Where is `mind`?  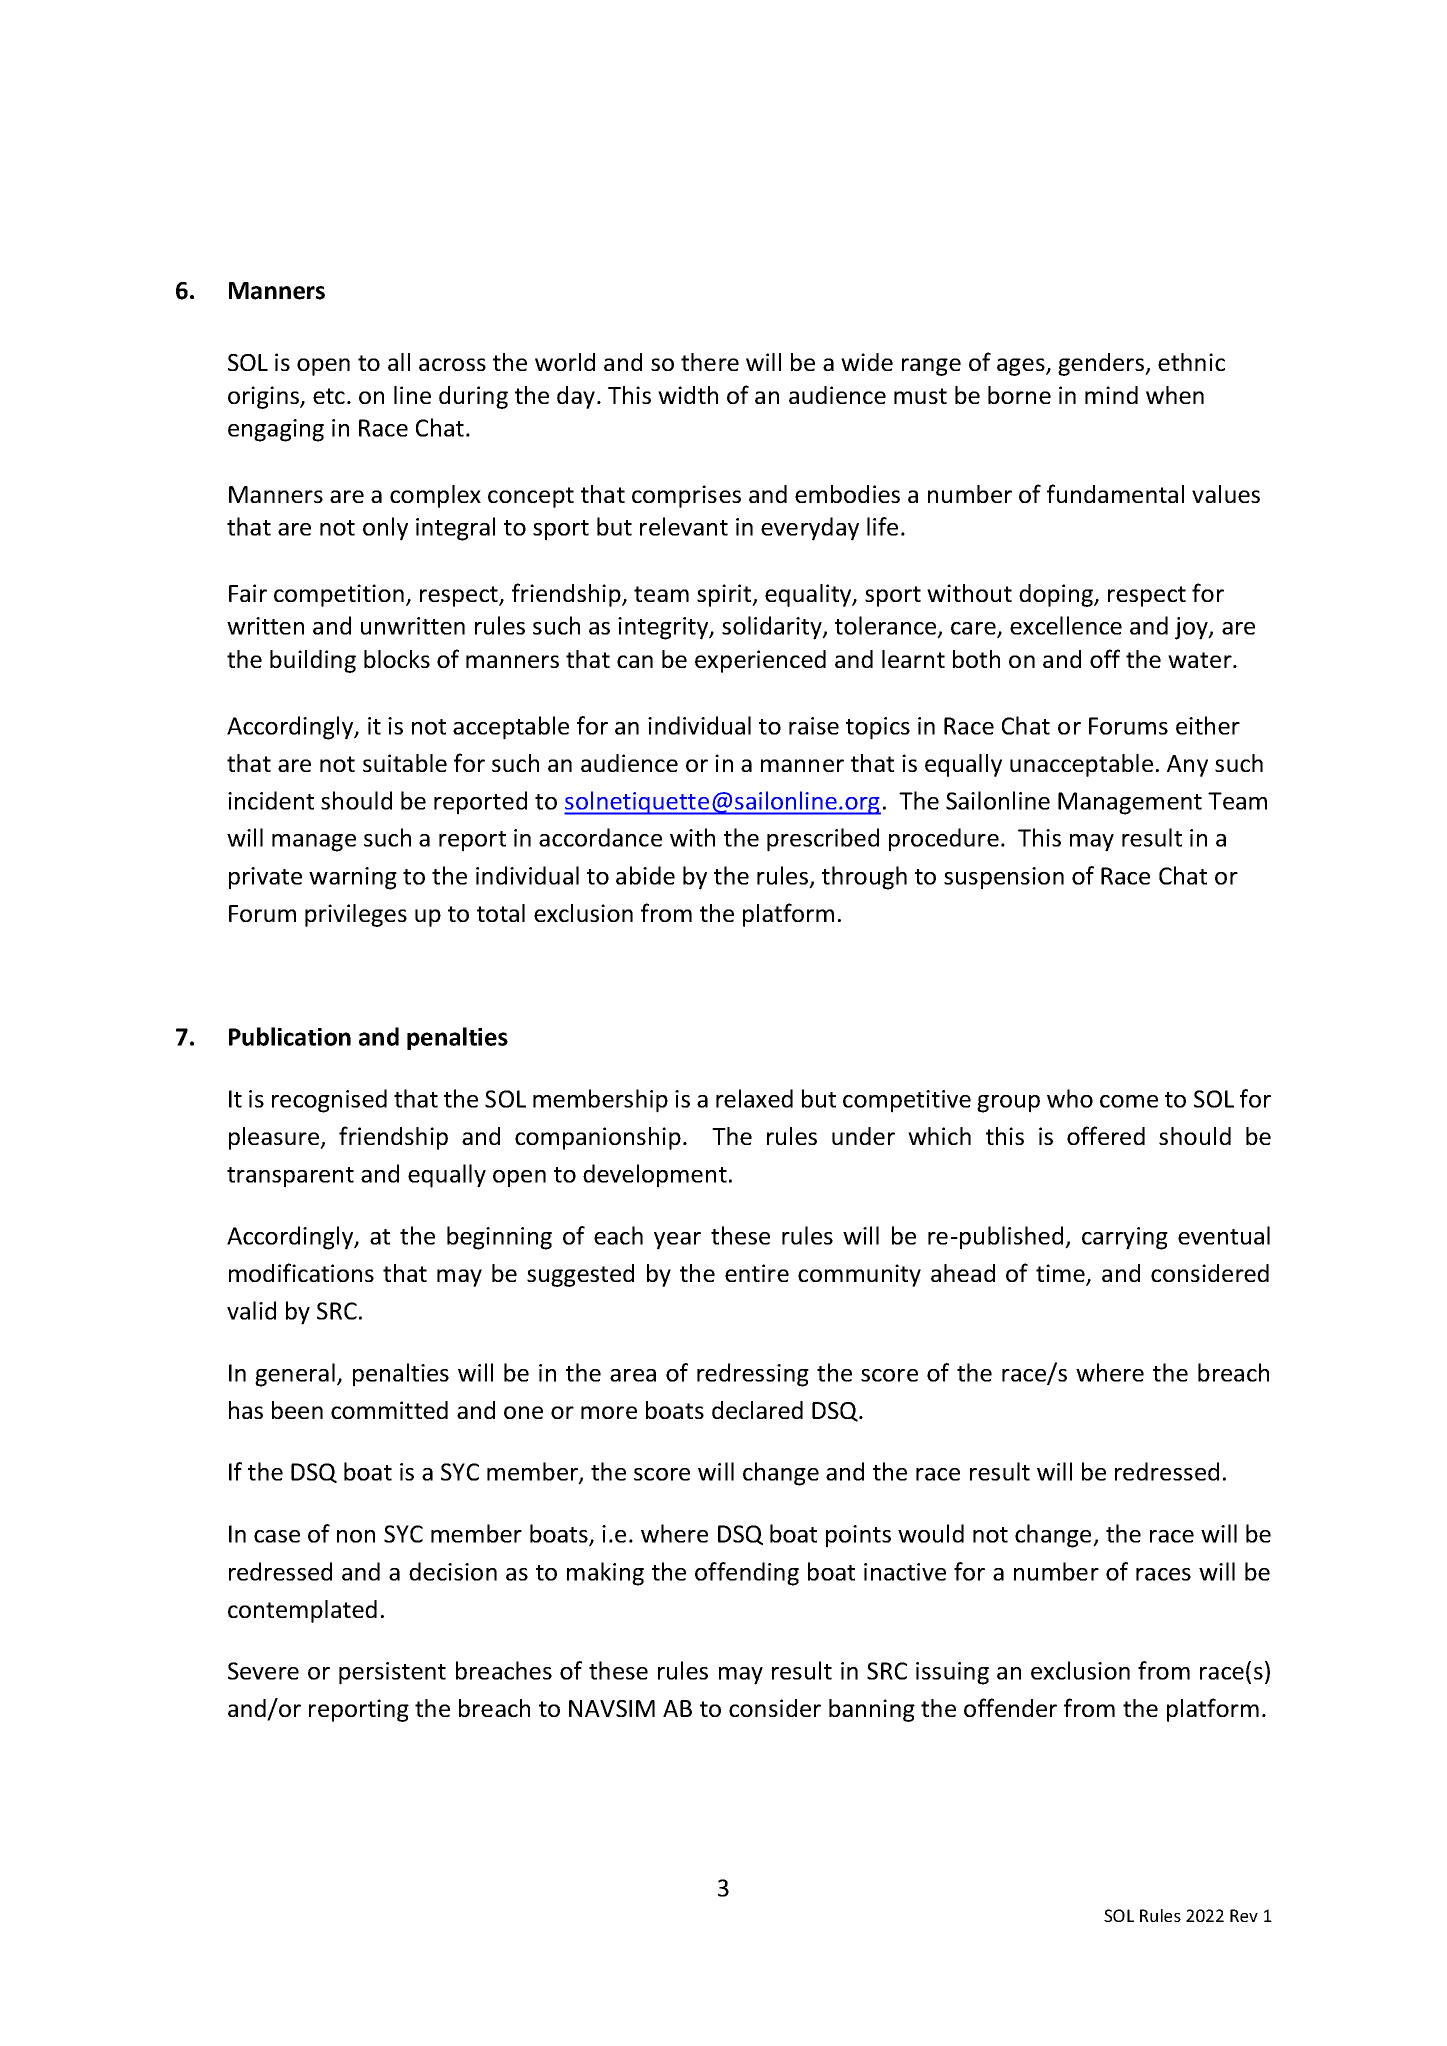 mind is located at coordinates (1111, 395).
